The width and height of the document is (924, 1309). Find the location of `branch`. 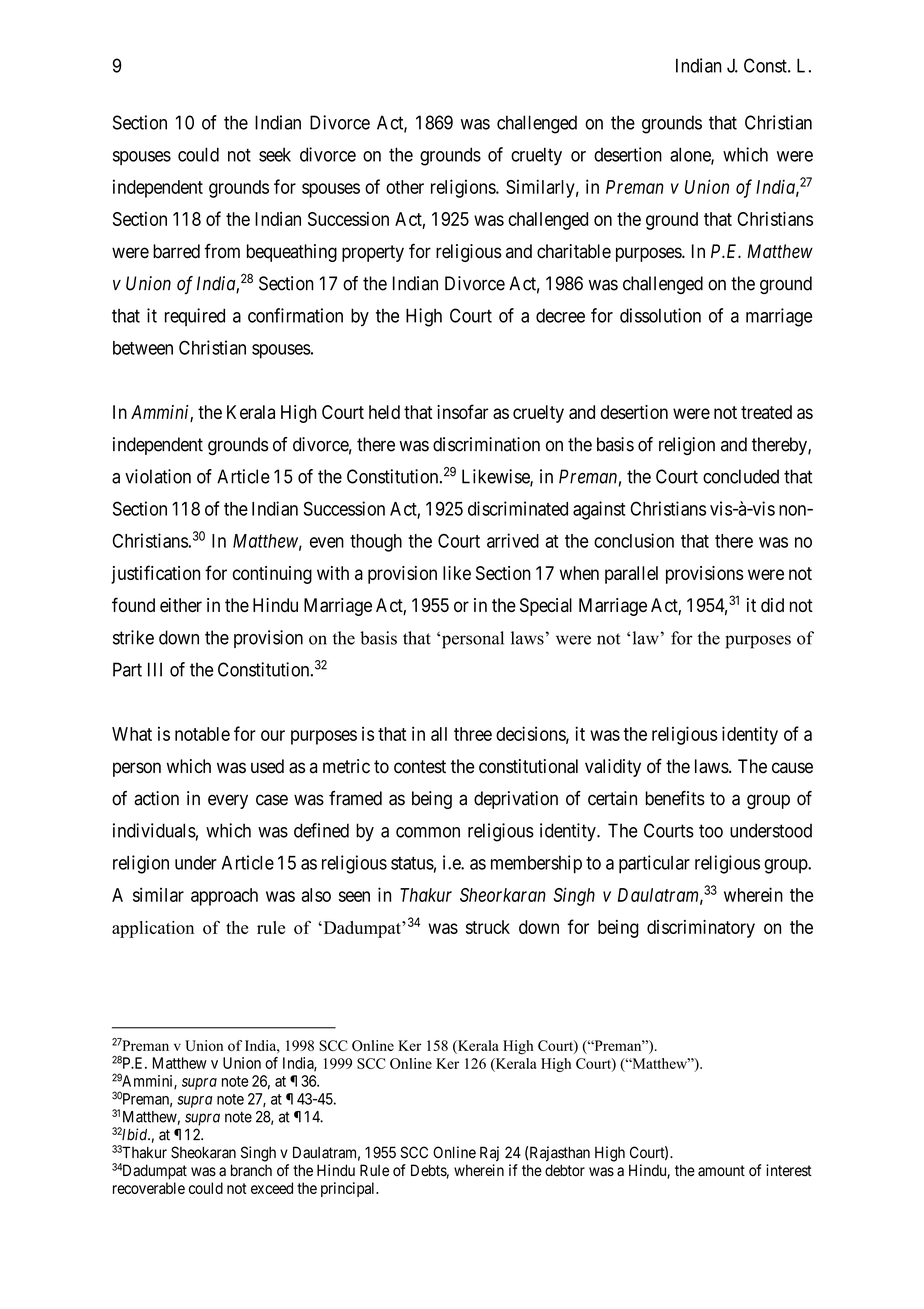

branch is located at coordinates (251, 1170).
